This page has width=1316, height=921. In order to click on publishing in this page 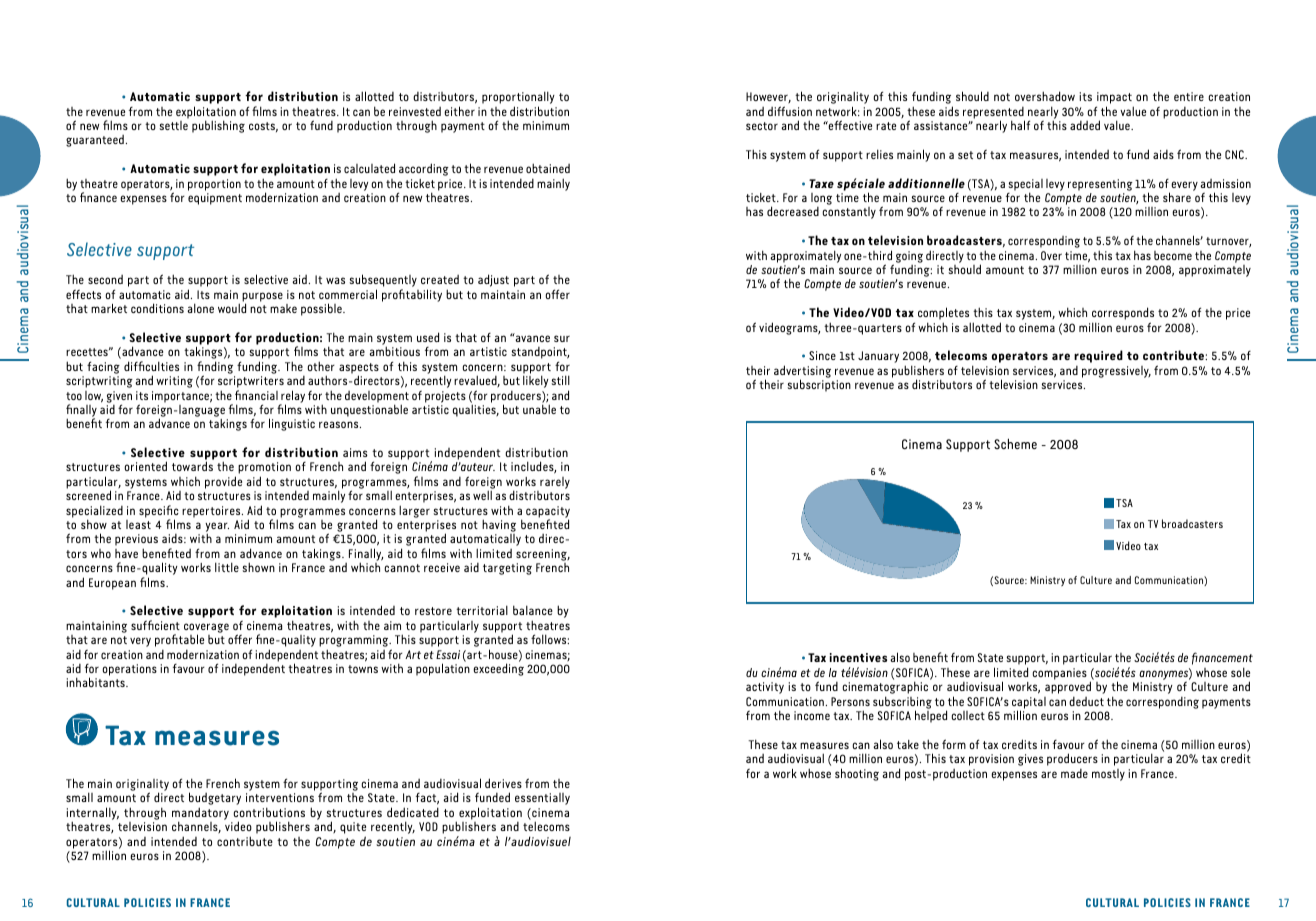, I will do `click(218, 126)`.
